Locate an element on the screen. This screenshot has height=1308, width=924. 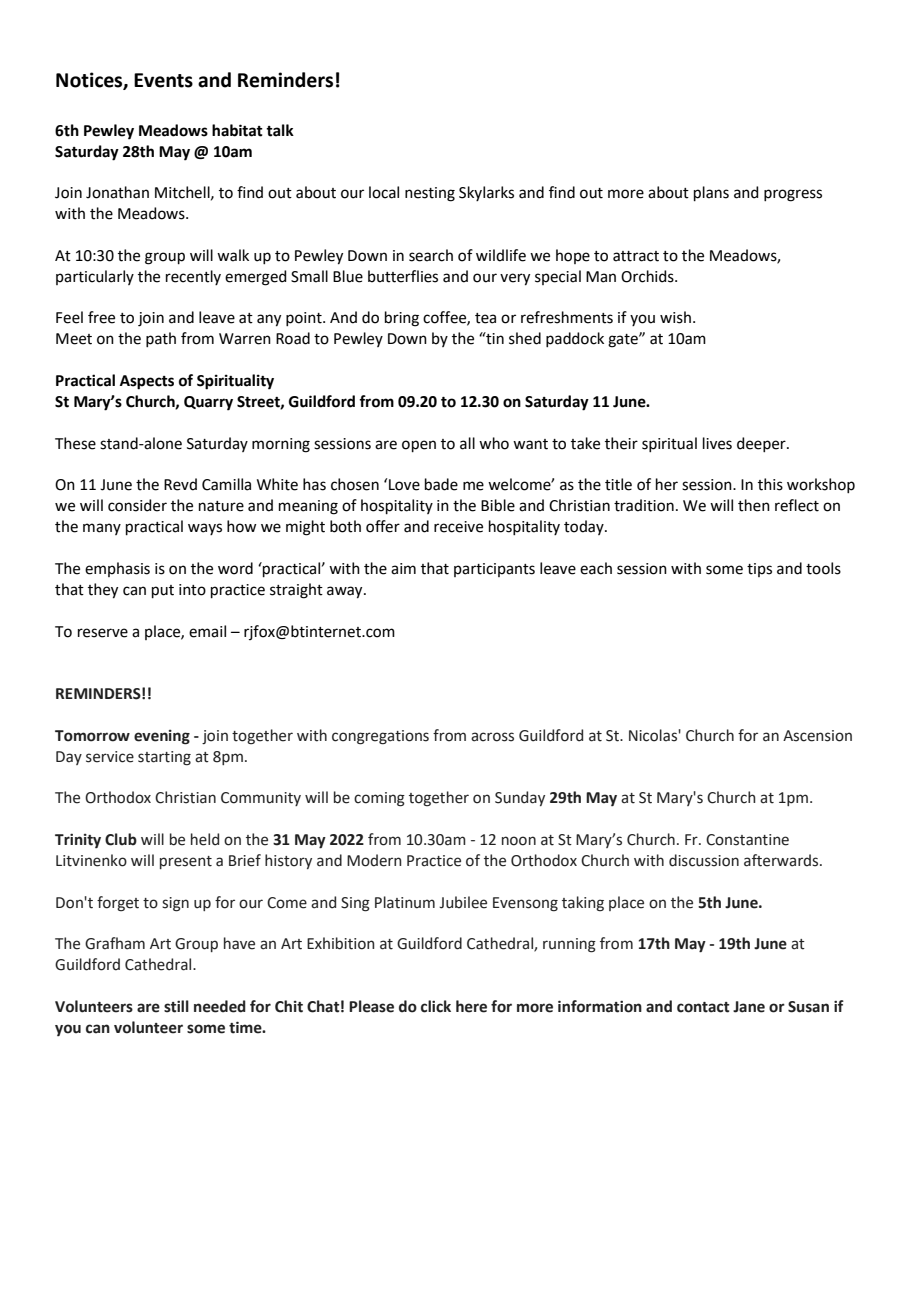
Aspects is located at coordinates (147, 382).
